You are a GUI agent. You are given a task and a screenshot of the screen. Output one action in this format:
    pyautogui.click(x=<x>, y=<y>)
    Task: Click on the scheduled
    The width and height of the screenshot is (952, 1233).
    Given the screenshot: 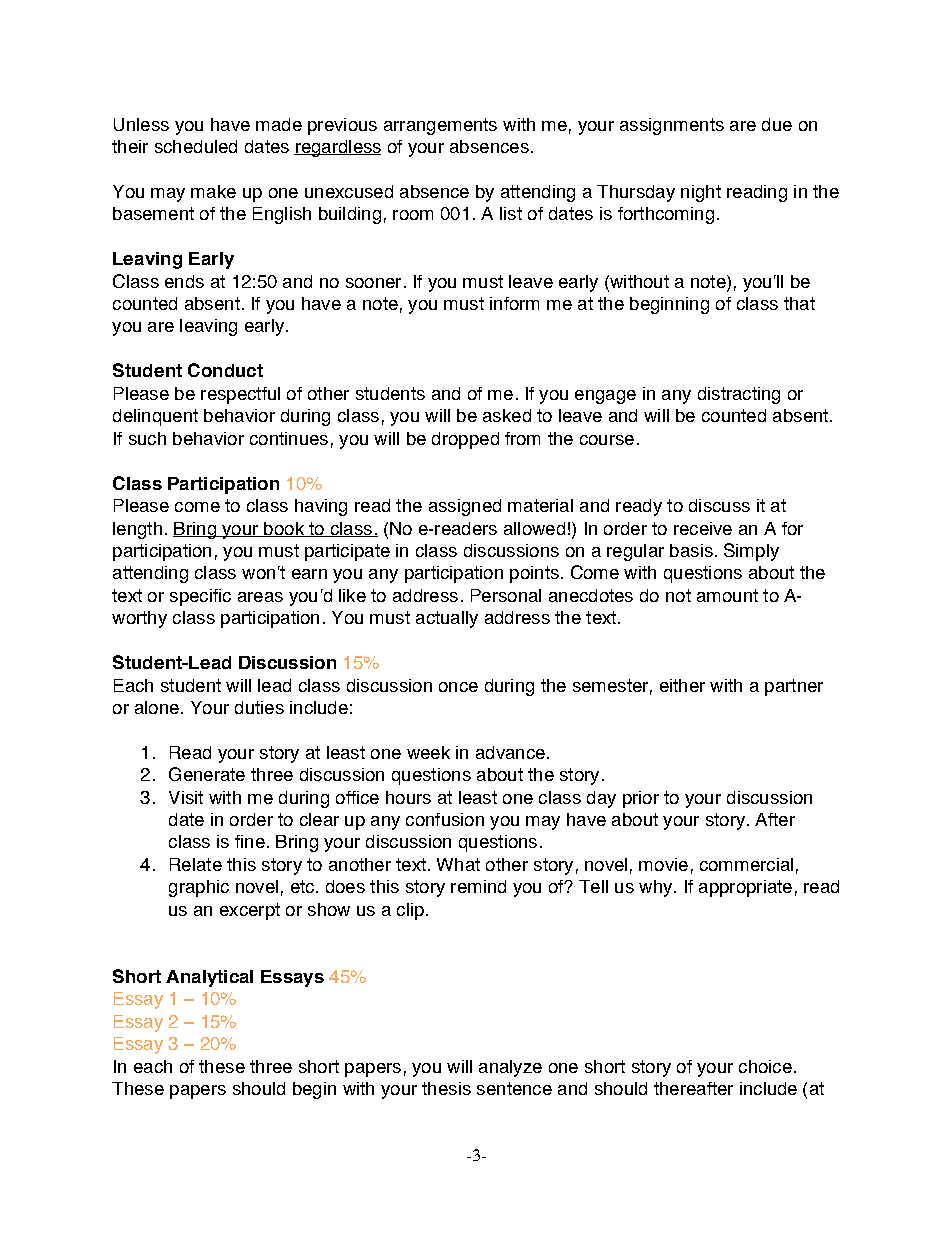 What is the action you would take?
    pyautogui.click(x=196, y=146)
